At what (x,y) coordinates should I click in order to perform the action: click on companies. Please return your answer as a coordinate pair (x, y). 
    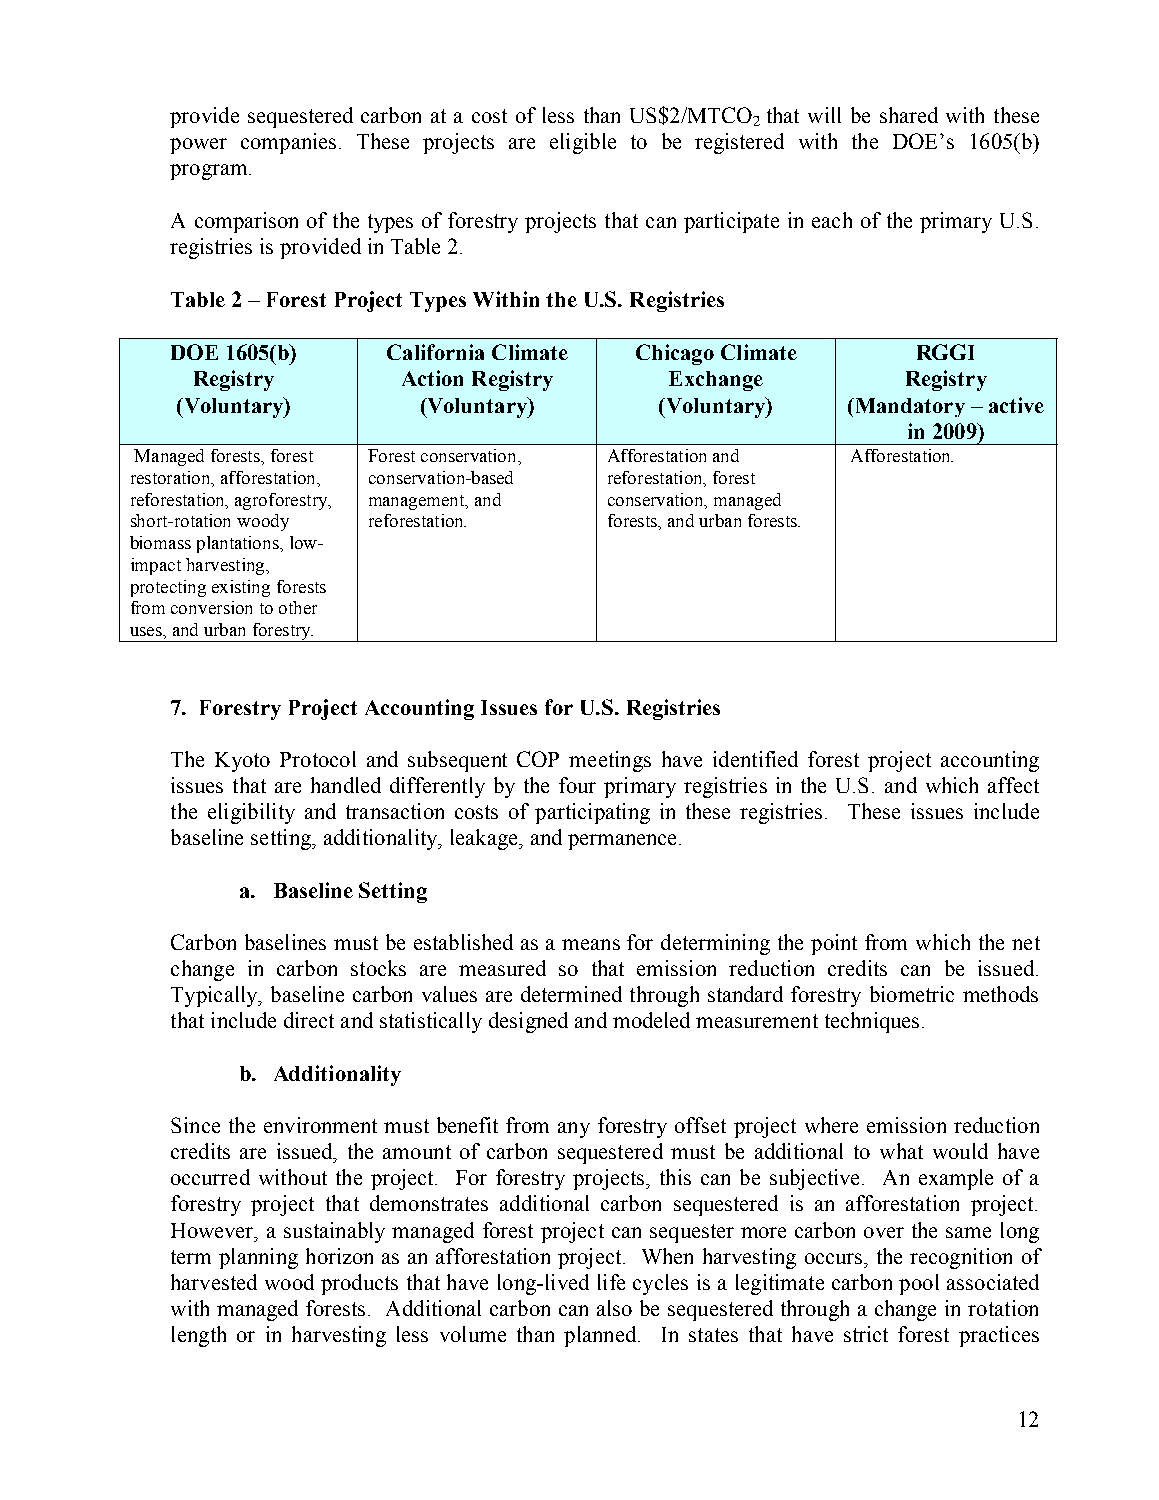
    Looking at the image, I should click on (288, 143).
